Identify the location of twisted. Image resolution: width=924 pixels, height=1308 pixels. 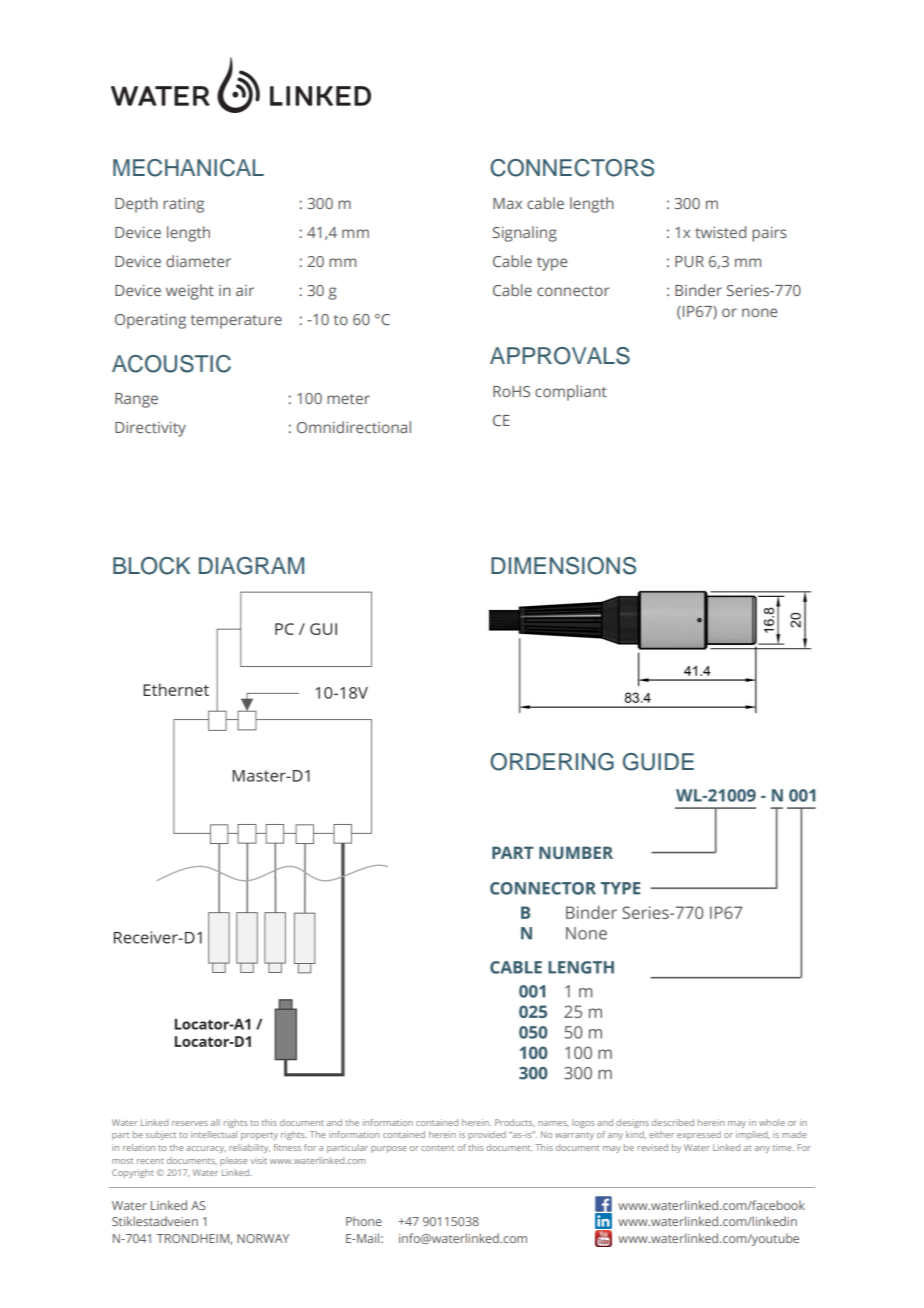
(720, 232).
